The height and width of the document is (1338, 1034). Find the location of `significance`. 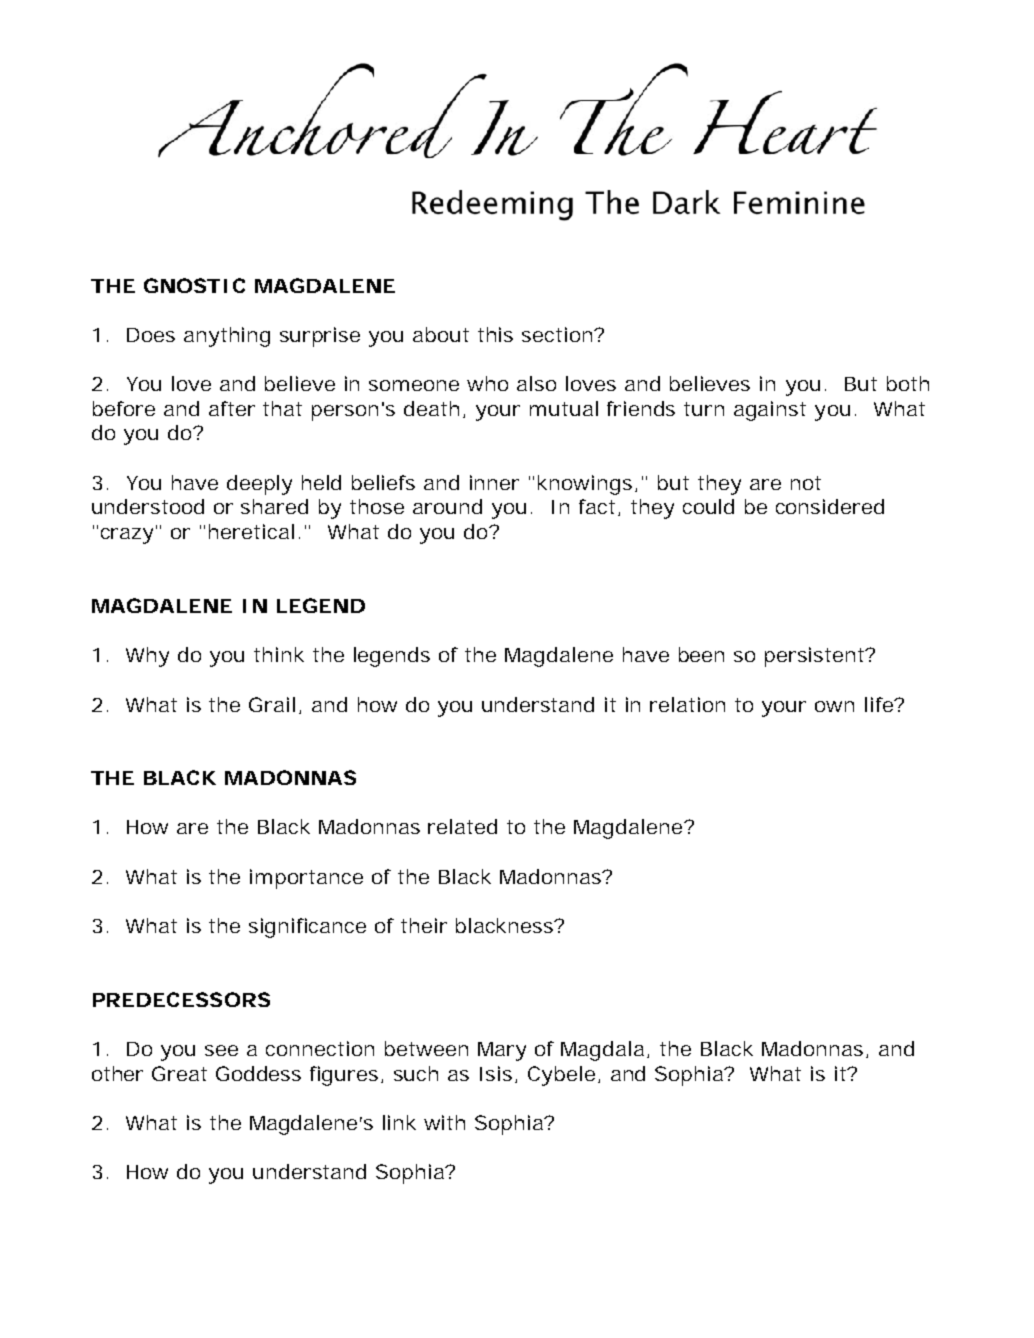

significance is located at coordinates (307, 928).
